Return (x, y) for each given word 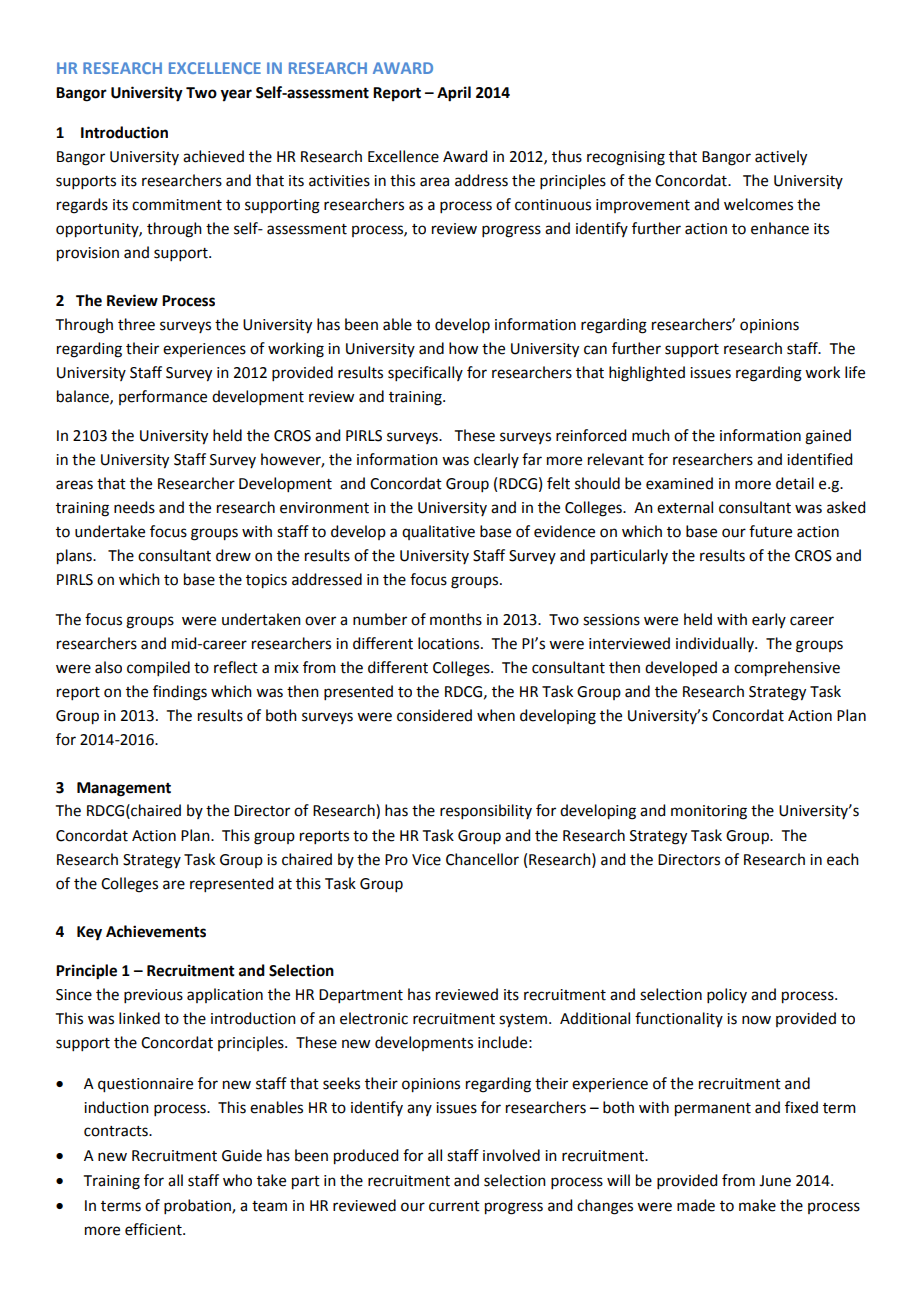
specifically (425, 373)
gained (828, 437)
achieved (213, 156)
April (454, 94)
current (454, 1206)
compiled (158, 668)
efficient (154, 1229)
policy (727, 995)
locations (450, 643)
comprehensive (787, 669)
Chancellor (482, 859)
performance (163, 397)
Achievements (156, 931)
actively (781, 158)
